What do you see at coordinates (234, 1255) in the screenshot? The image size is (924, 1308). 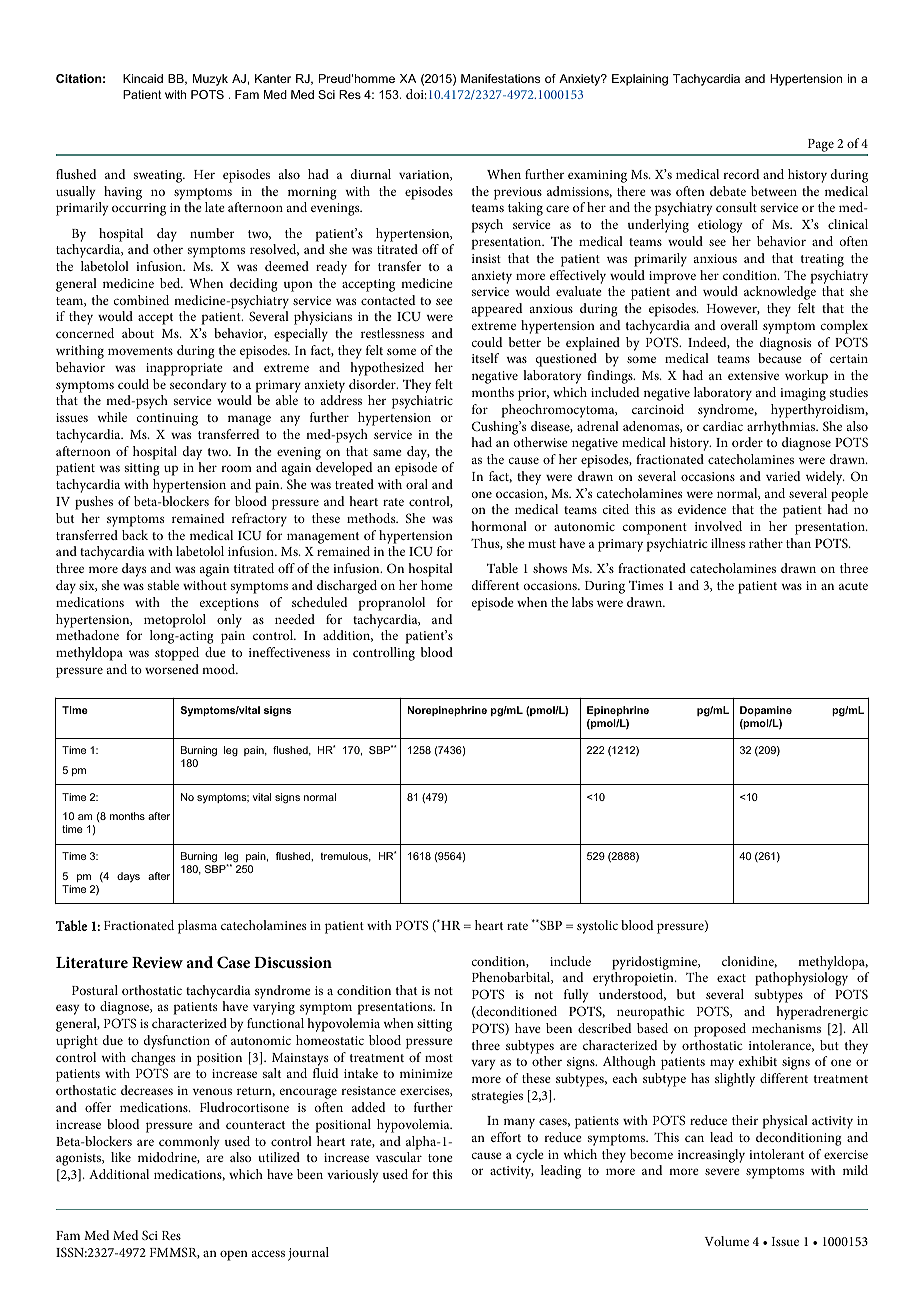 I see `open` at bounding box center [234, 1255].
